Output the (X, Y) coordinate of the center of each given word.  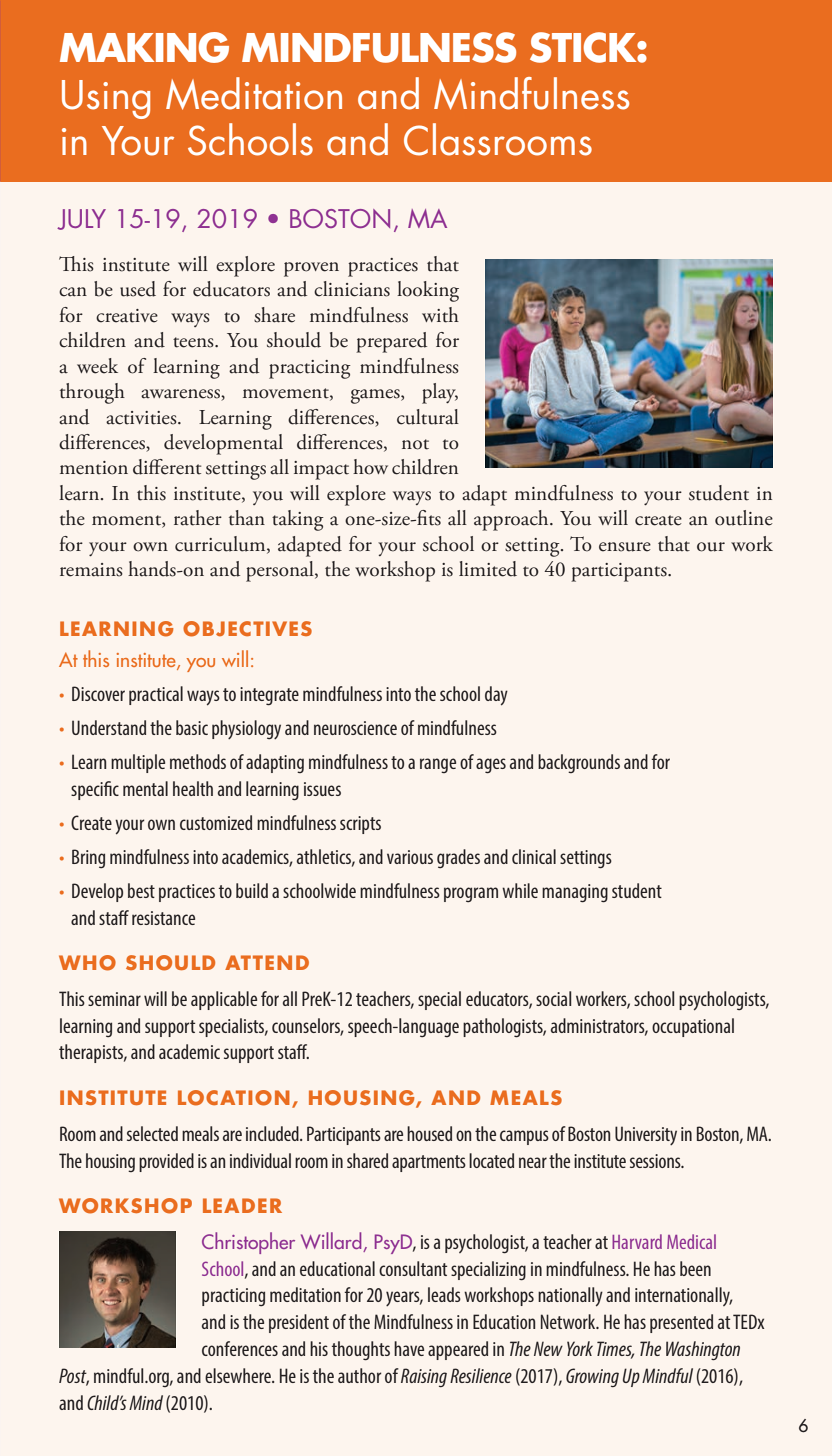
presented (681, 1323)
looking (428, 291)
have (409, 1348)
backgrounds (579, 763)
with (440, 315)
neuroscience (355, 728)
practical (156, 695)
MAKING (144, 47)
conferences (240, 1348)
